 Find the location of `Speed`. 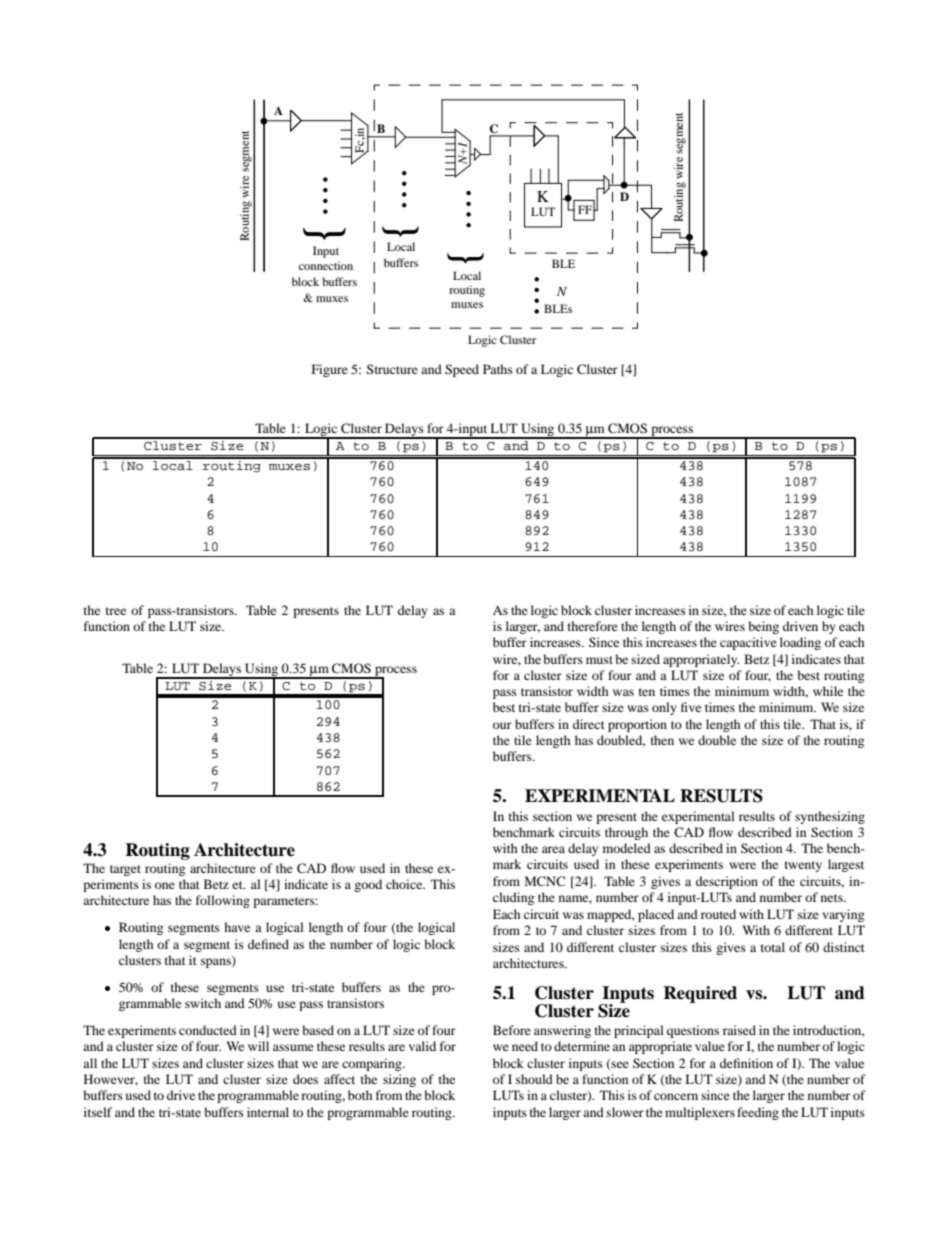

Speed is located at coordinates (462, 370).
